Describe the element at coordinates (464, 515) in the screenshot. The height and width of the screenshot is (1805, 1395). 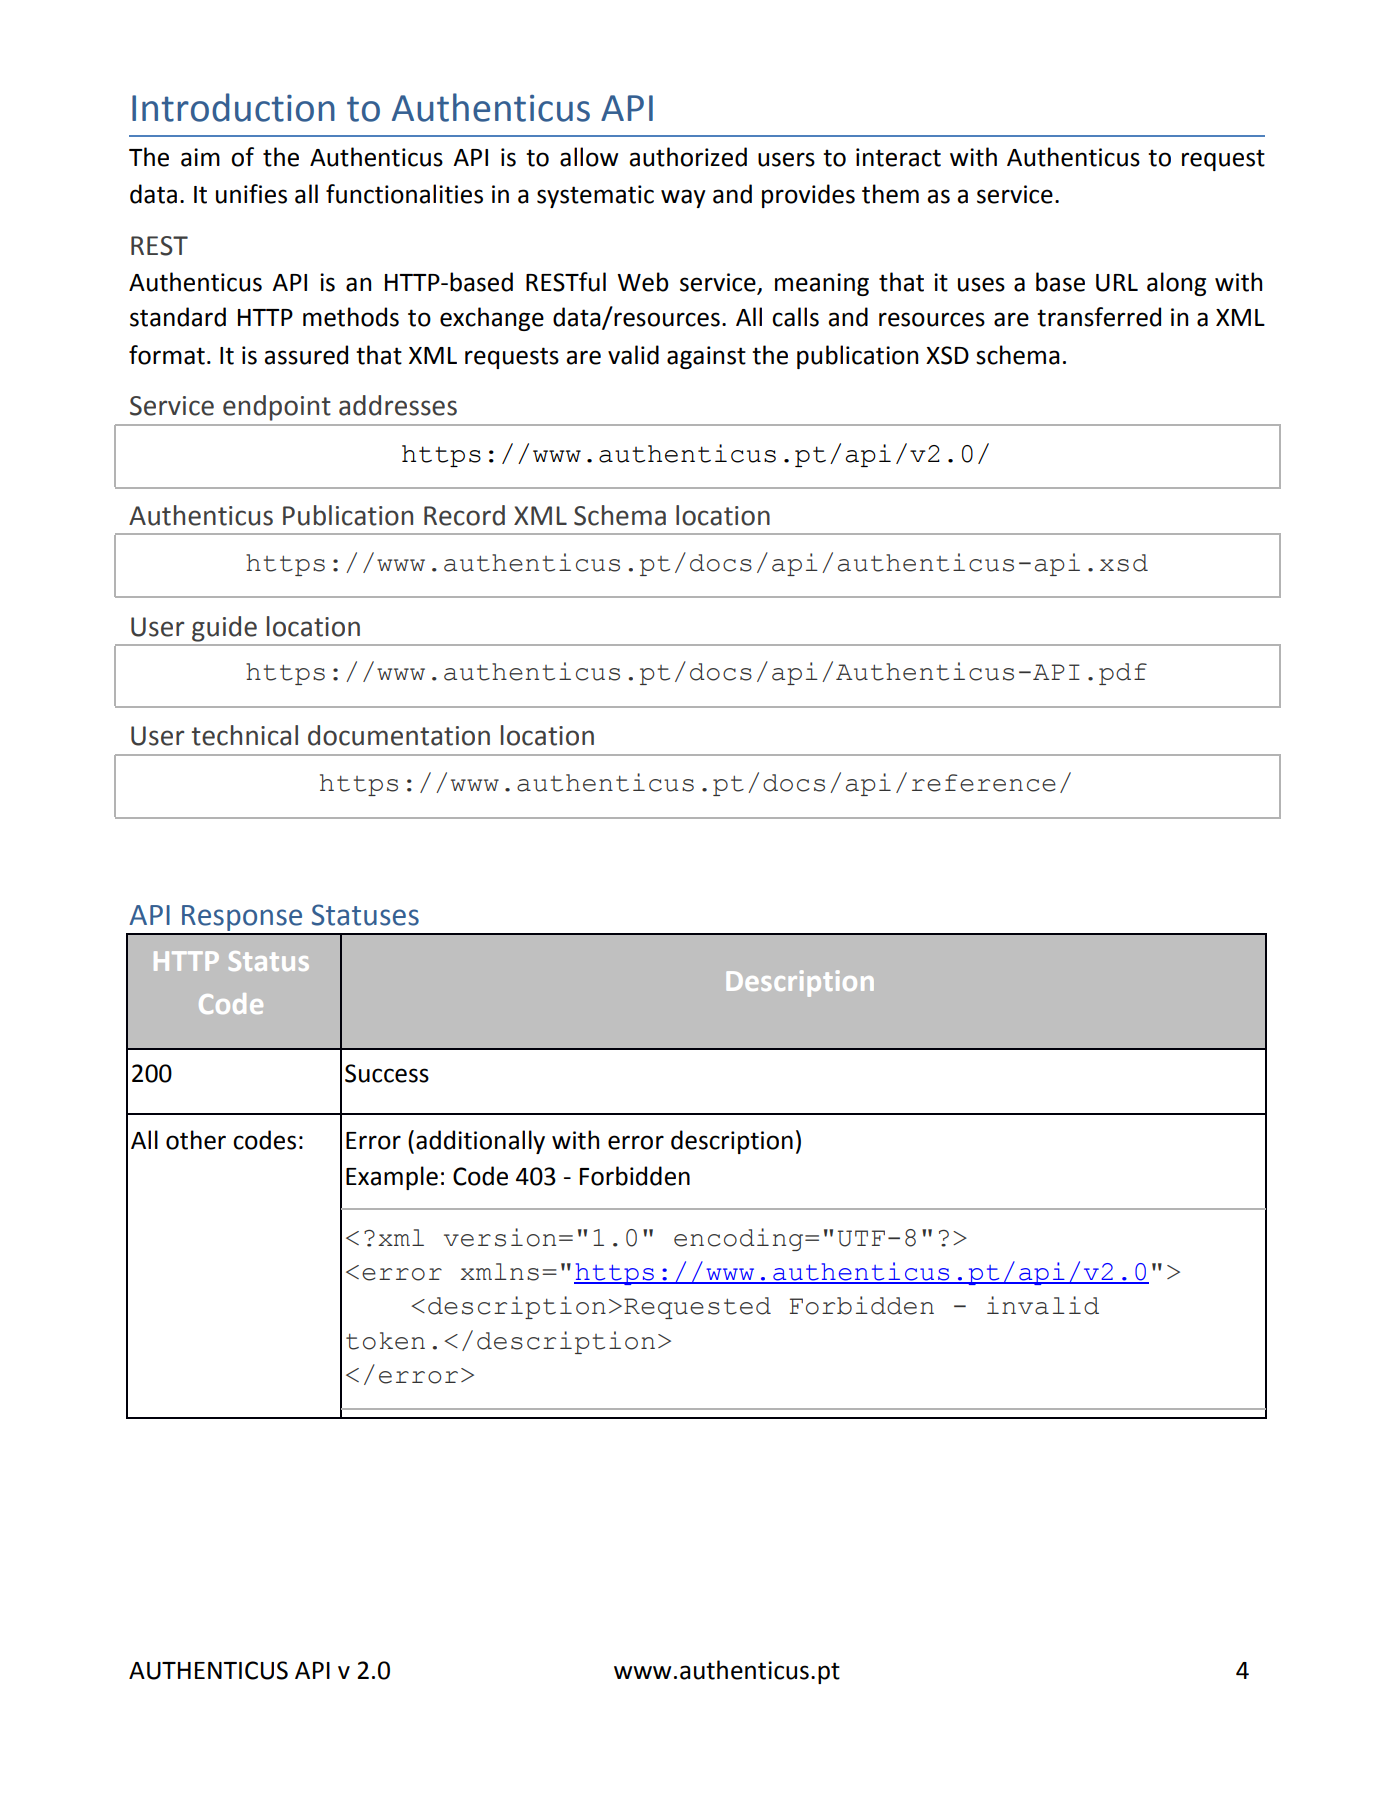
I see `Record` at that location.
